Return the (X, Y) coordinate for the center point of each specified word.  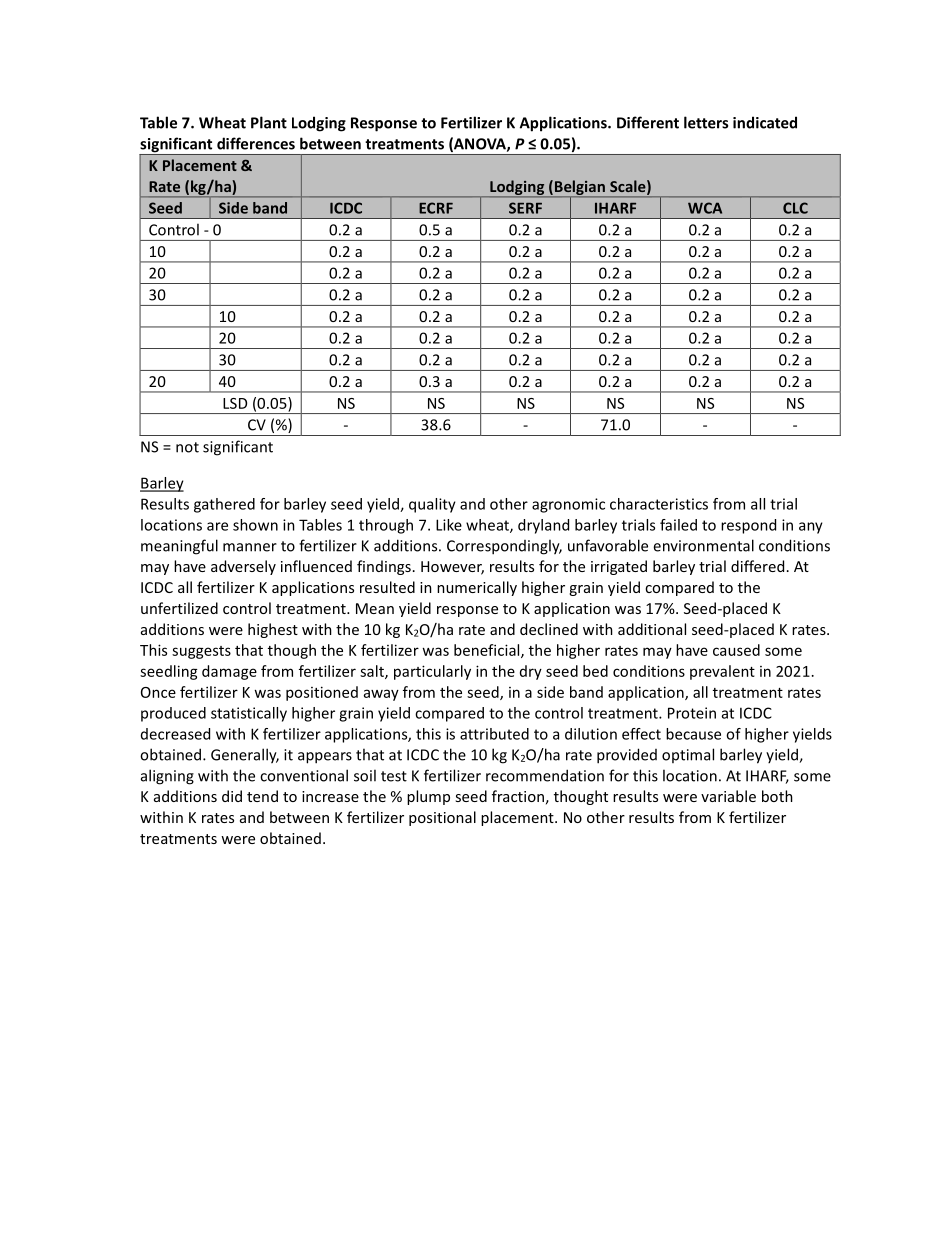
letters (706, 122)
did (232, 796)
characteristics (659, 504)
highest (273, 630)
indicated (765, 122)
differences (256, 143)
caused (736, 650)
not (187, 447)
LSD (235, 403)
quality (432, 505)
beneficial (488, 651)
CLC (795, 208)
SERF (525, 208)
